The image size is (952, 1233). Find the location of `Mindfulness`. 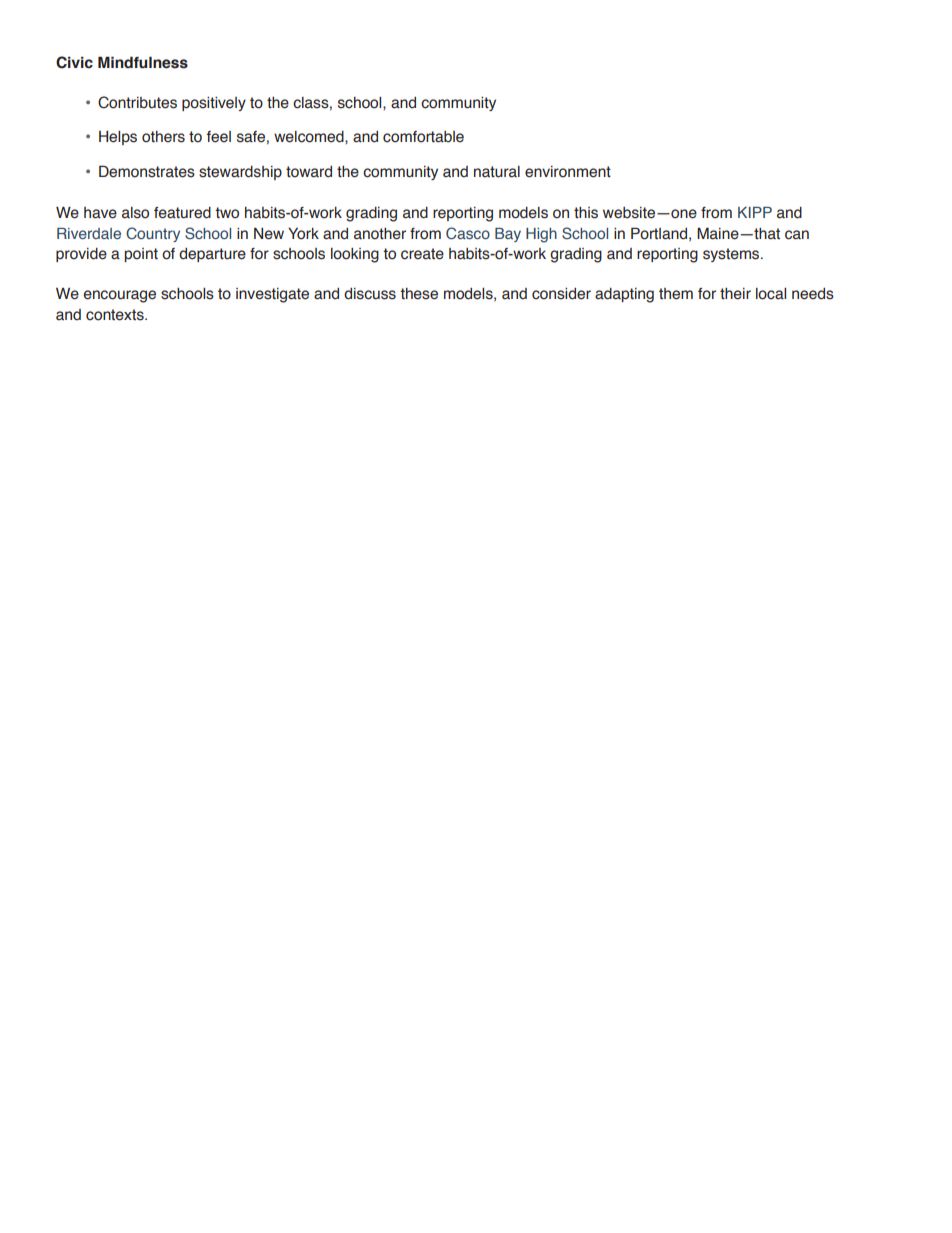

Mindfulness is located at coordinates (143, 62).
